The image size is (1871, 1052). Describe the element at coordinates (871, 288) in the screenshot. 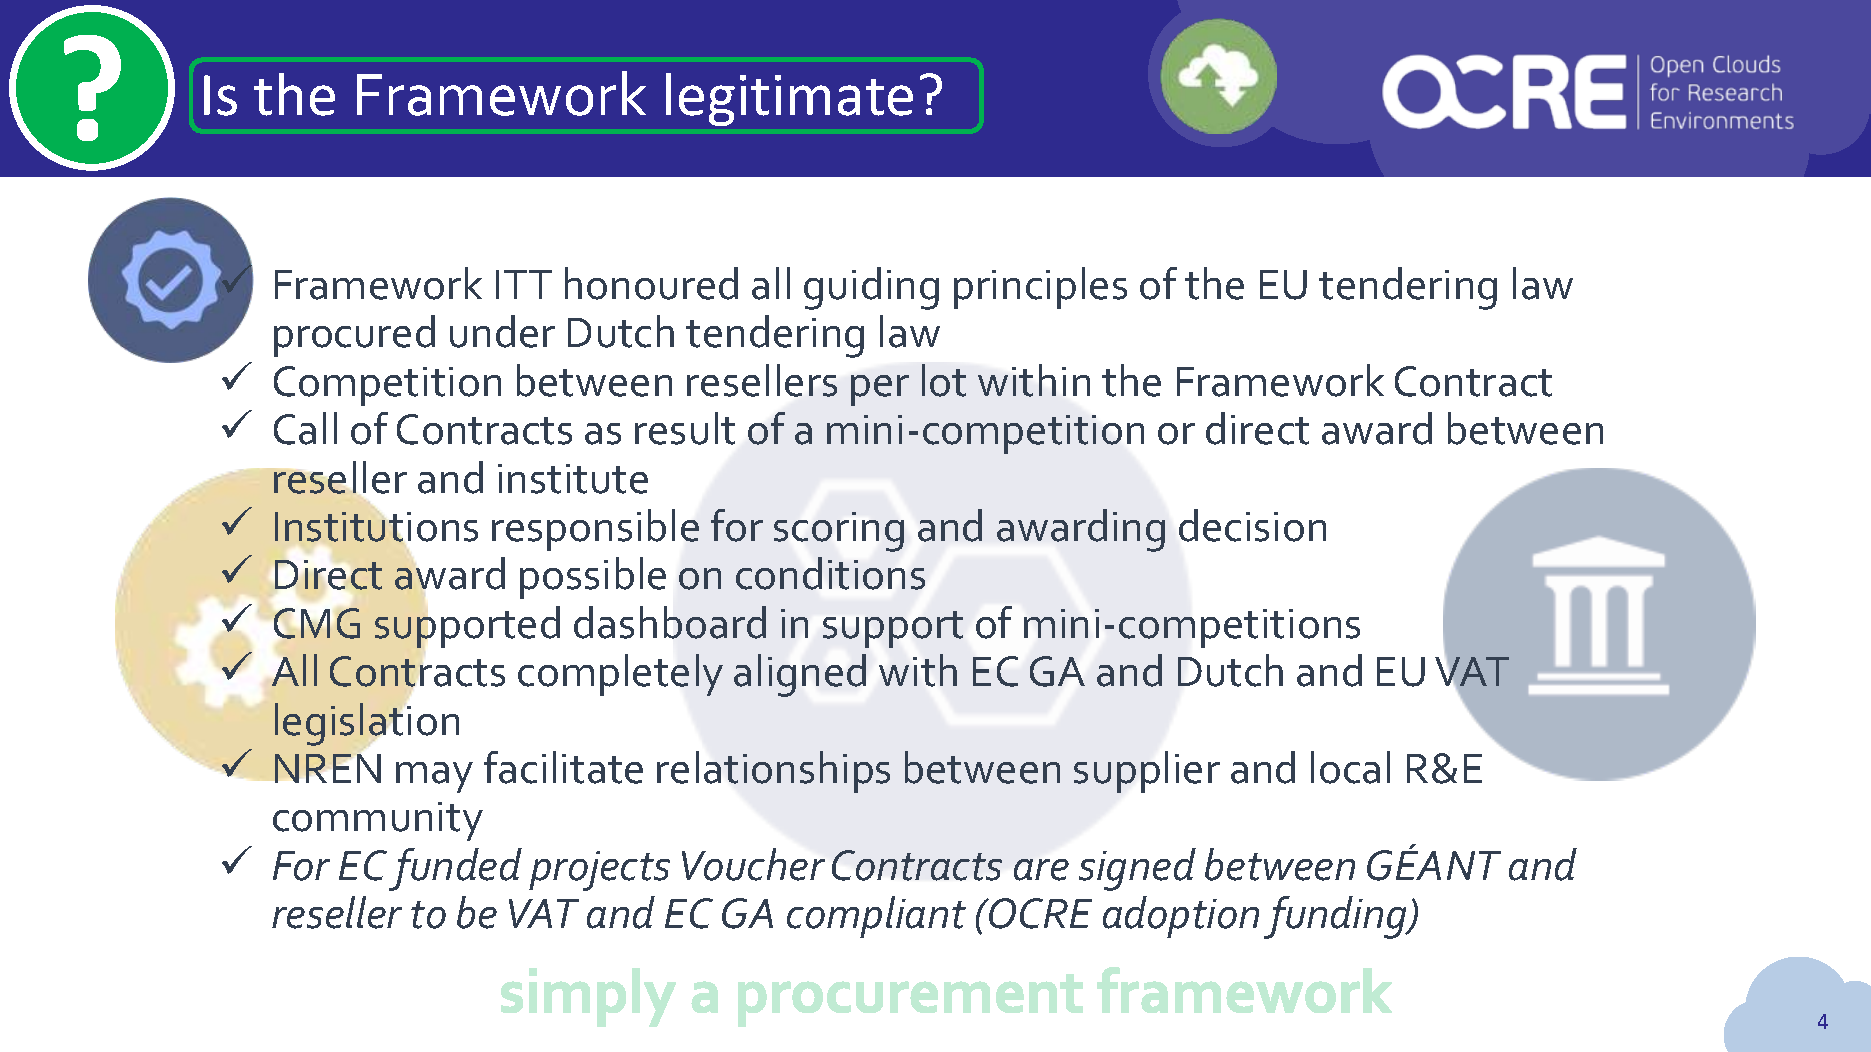

I see `guiding` at that location.
